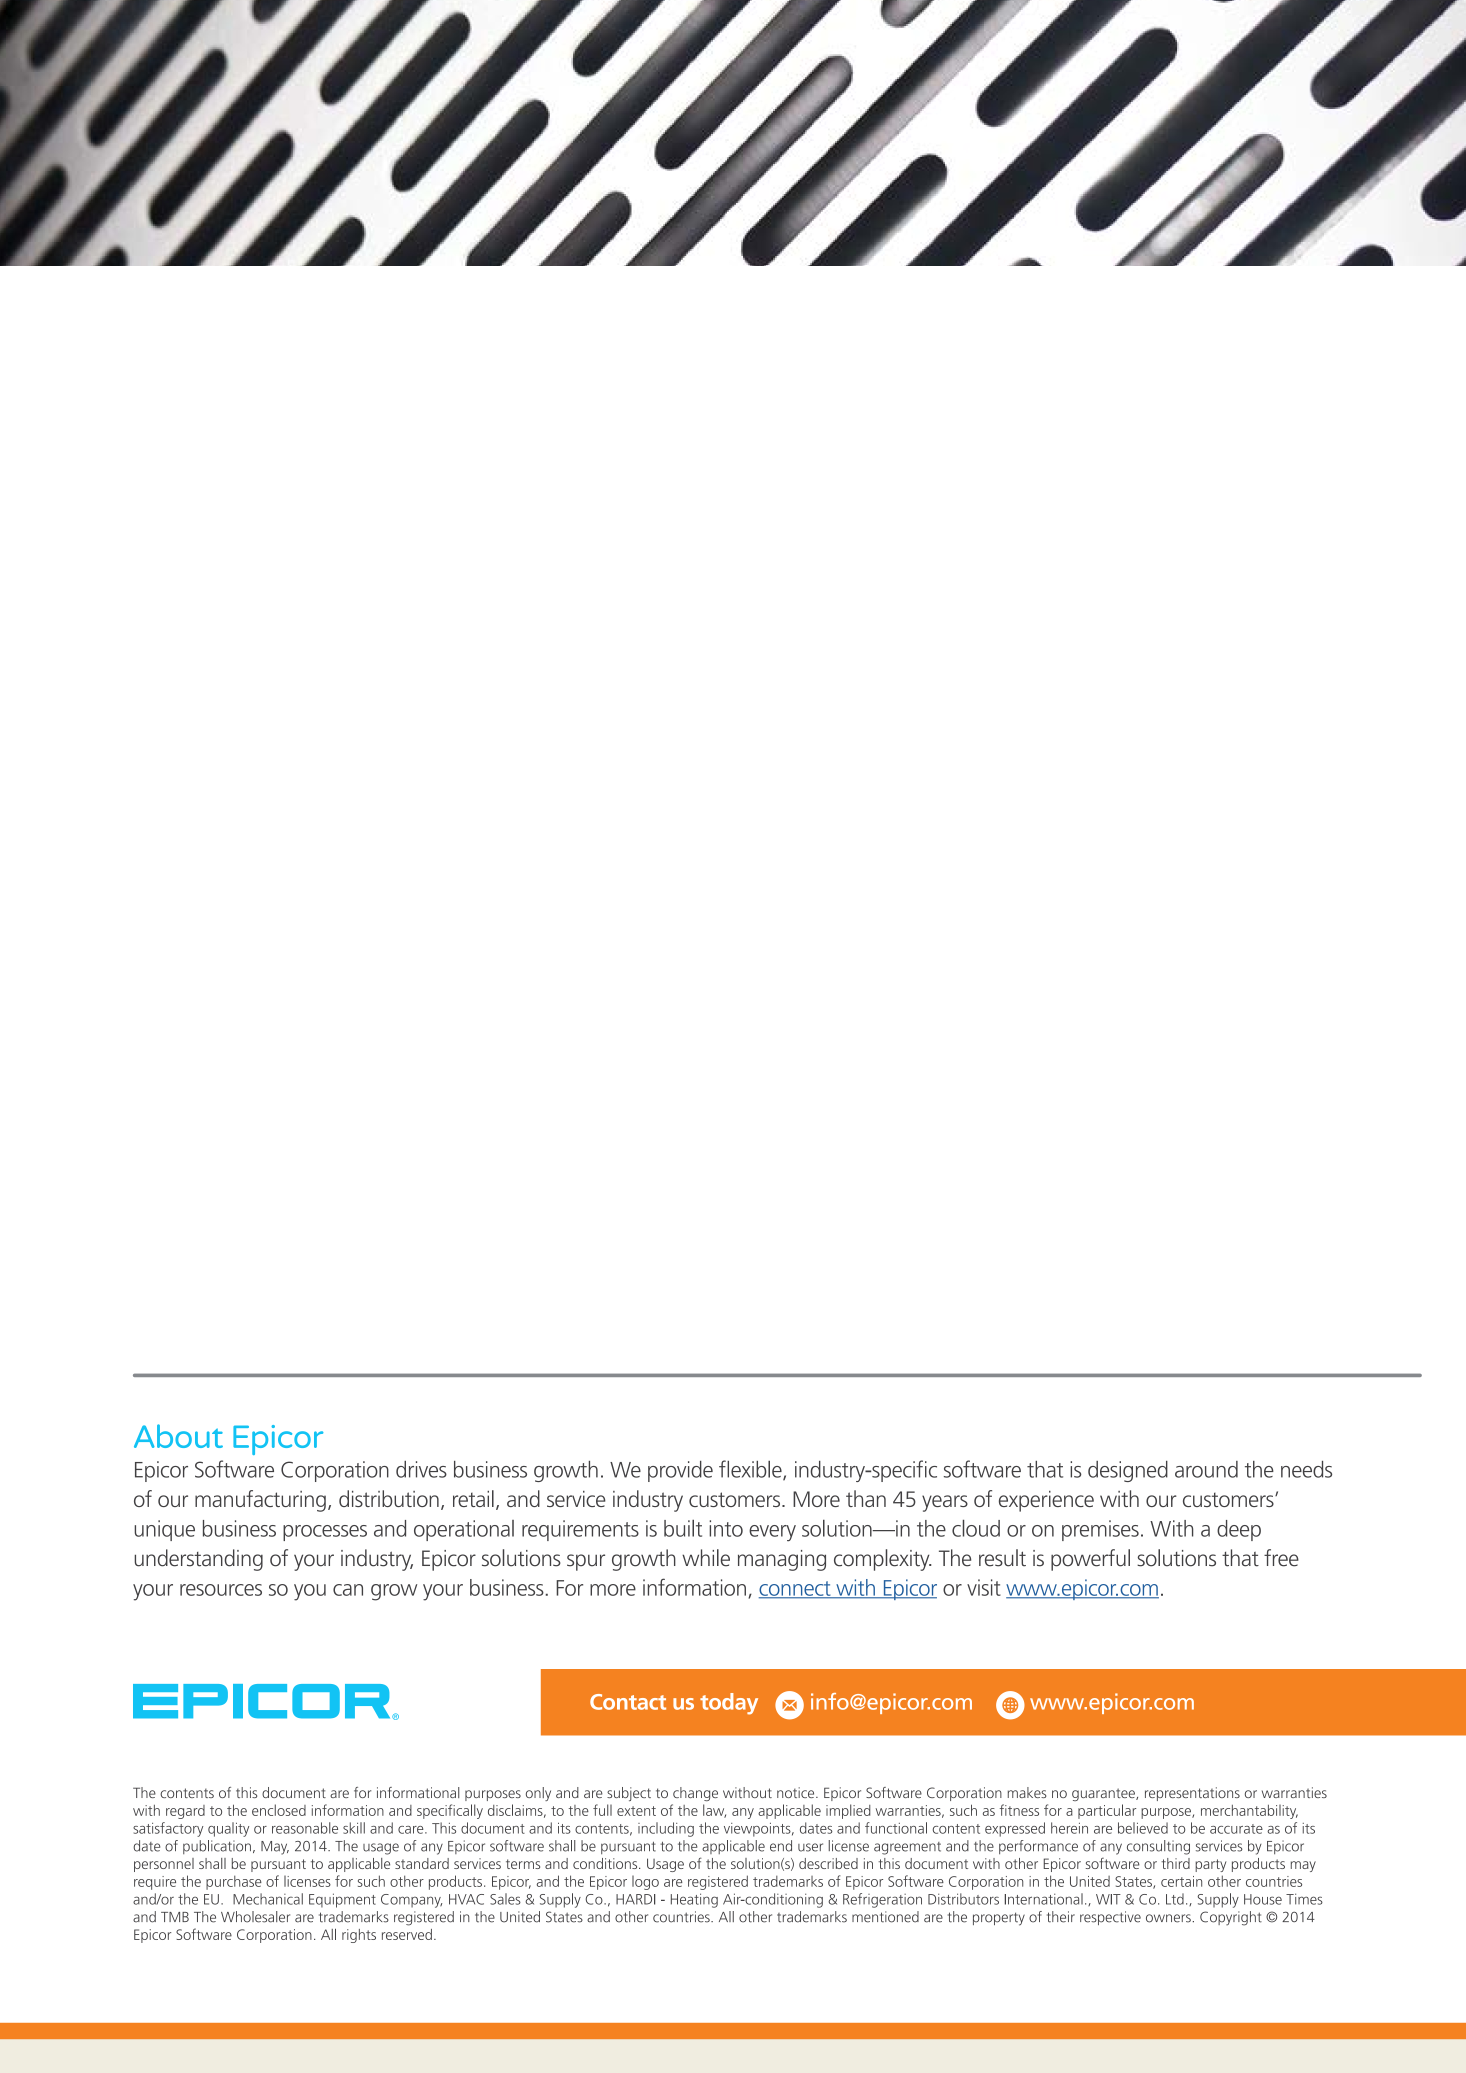 The height and width of the screenshot is (2073, 1466). Describe the element at coordinates (628, 1702) in the screenshot. I see `Contact` at that location.
